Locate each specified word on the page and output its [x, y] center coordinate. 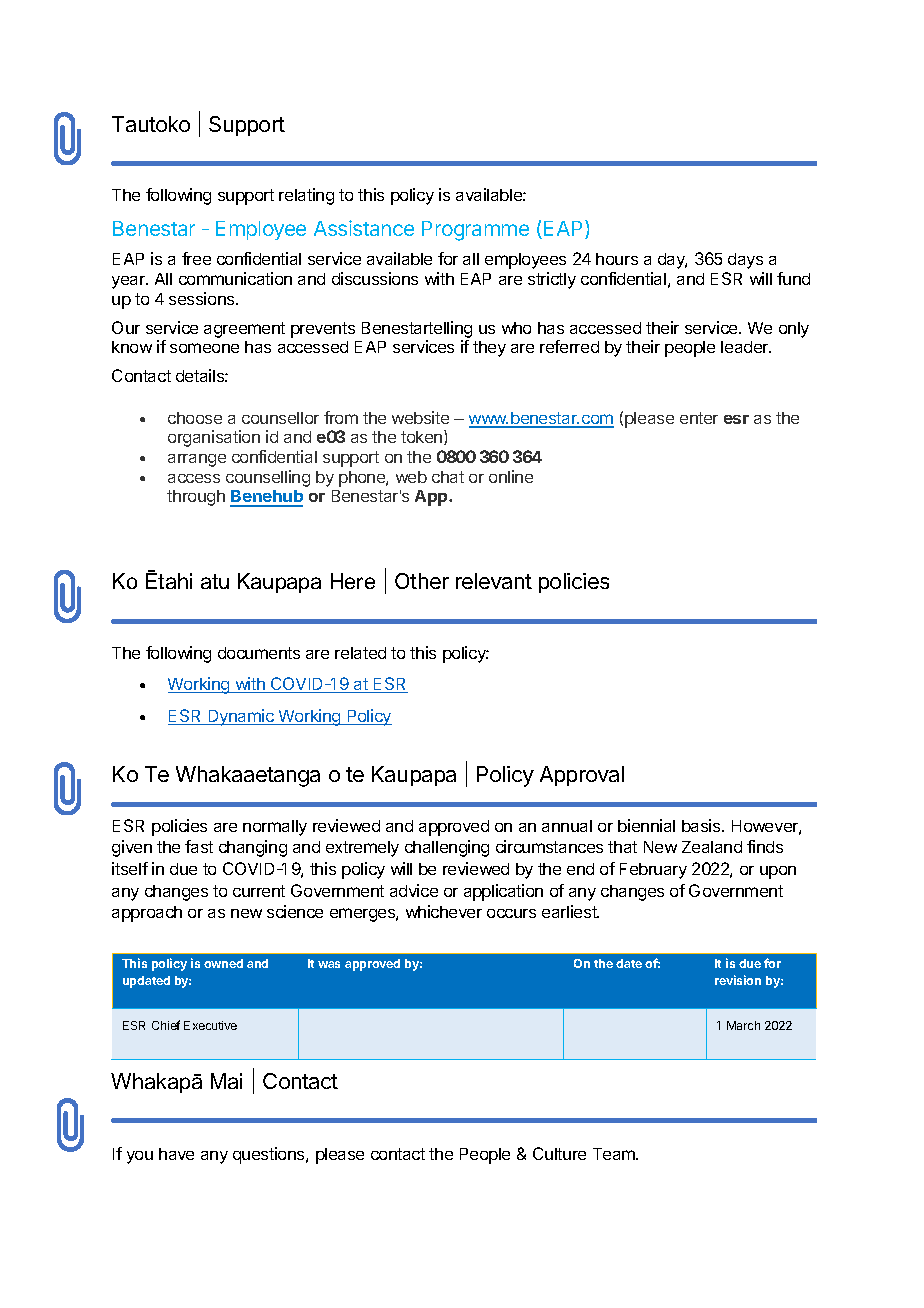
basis [702, 825]
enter [699, 418]
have [176, 1154]
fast [199, 846]
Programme [475, 231]
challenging [447, 848]
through [196, 498]
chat [448, 477]
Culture [559, 1153]
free [196, 258]
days [745, 261]
